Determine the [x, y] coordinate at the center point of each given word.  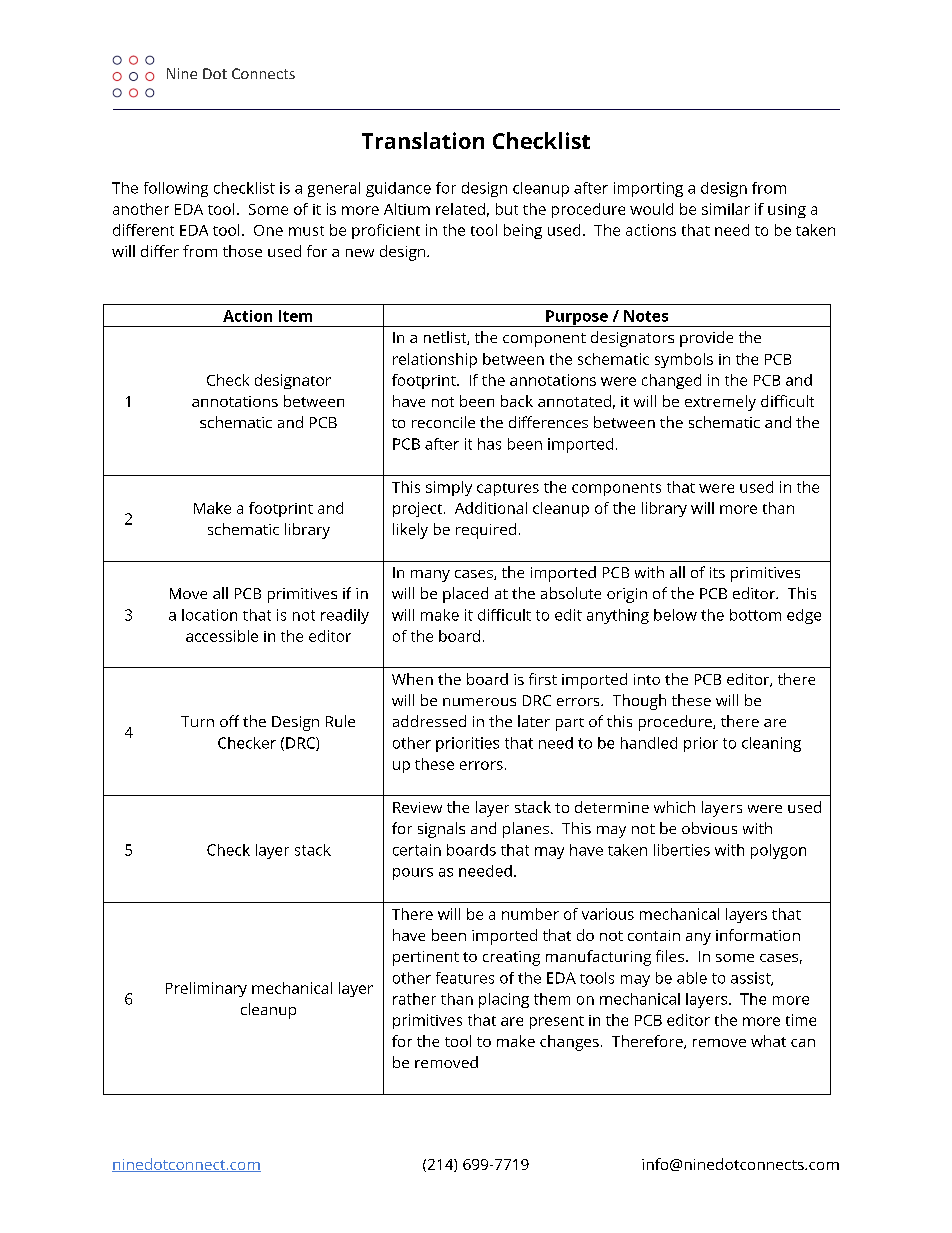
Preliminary [206, 989]
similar [726, 209]
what [768, 1041]
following [176, 189]
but [507, 209]
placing [504, 1000]
